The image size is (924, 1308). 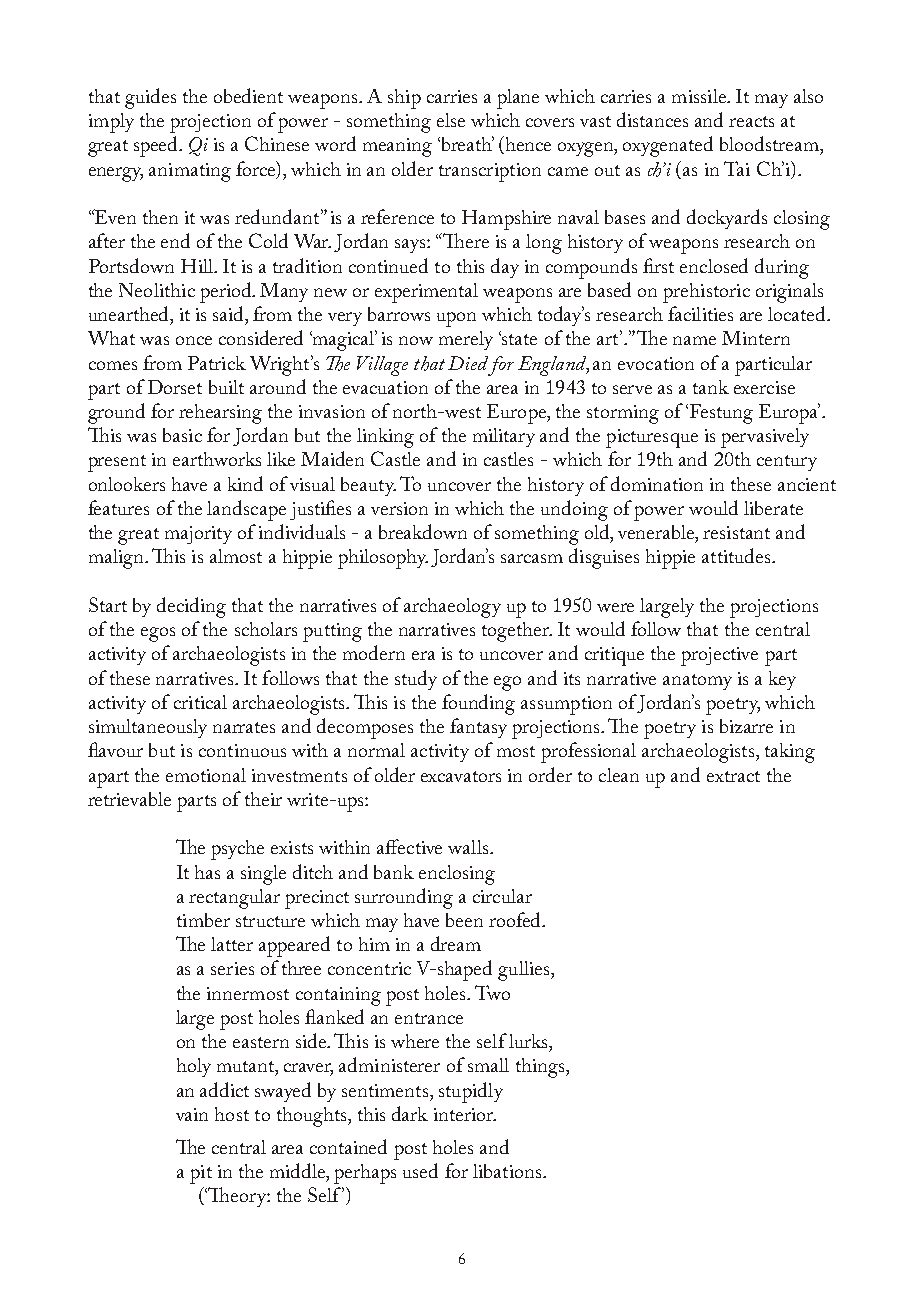 What do you see at coordinates (157, 146) in the image?
I see `speed` at bounding box center [157, 146].
